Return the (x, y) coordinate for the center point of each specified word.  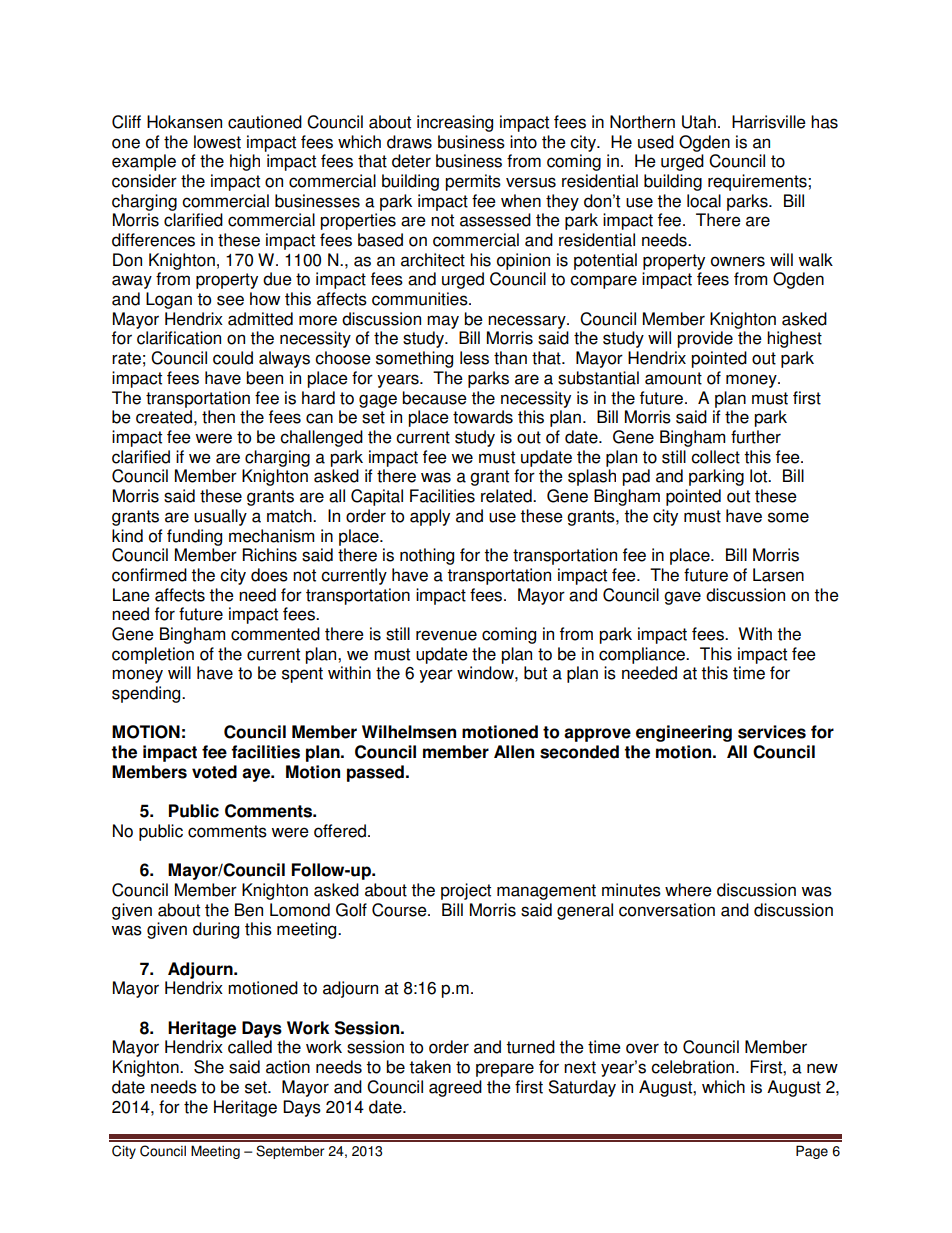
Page (812, 1152)
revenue (446, 635)
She (209, 1067)
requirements (758, 182)
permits (473, 182)
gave (682, 598)
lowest (217, 142)
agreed (455, 1088)
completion (153, 655)
